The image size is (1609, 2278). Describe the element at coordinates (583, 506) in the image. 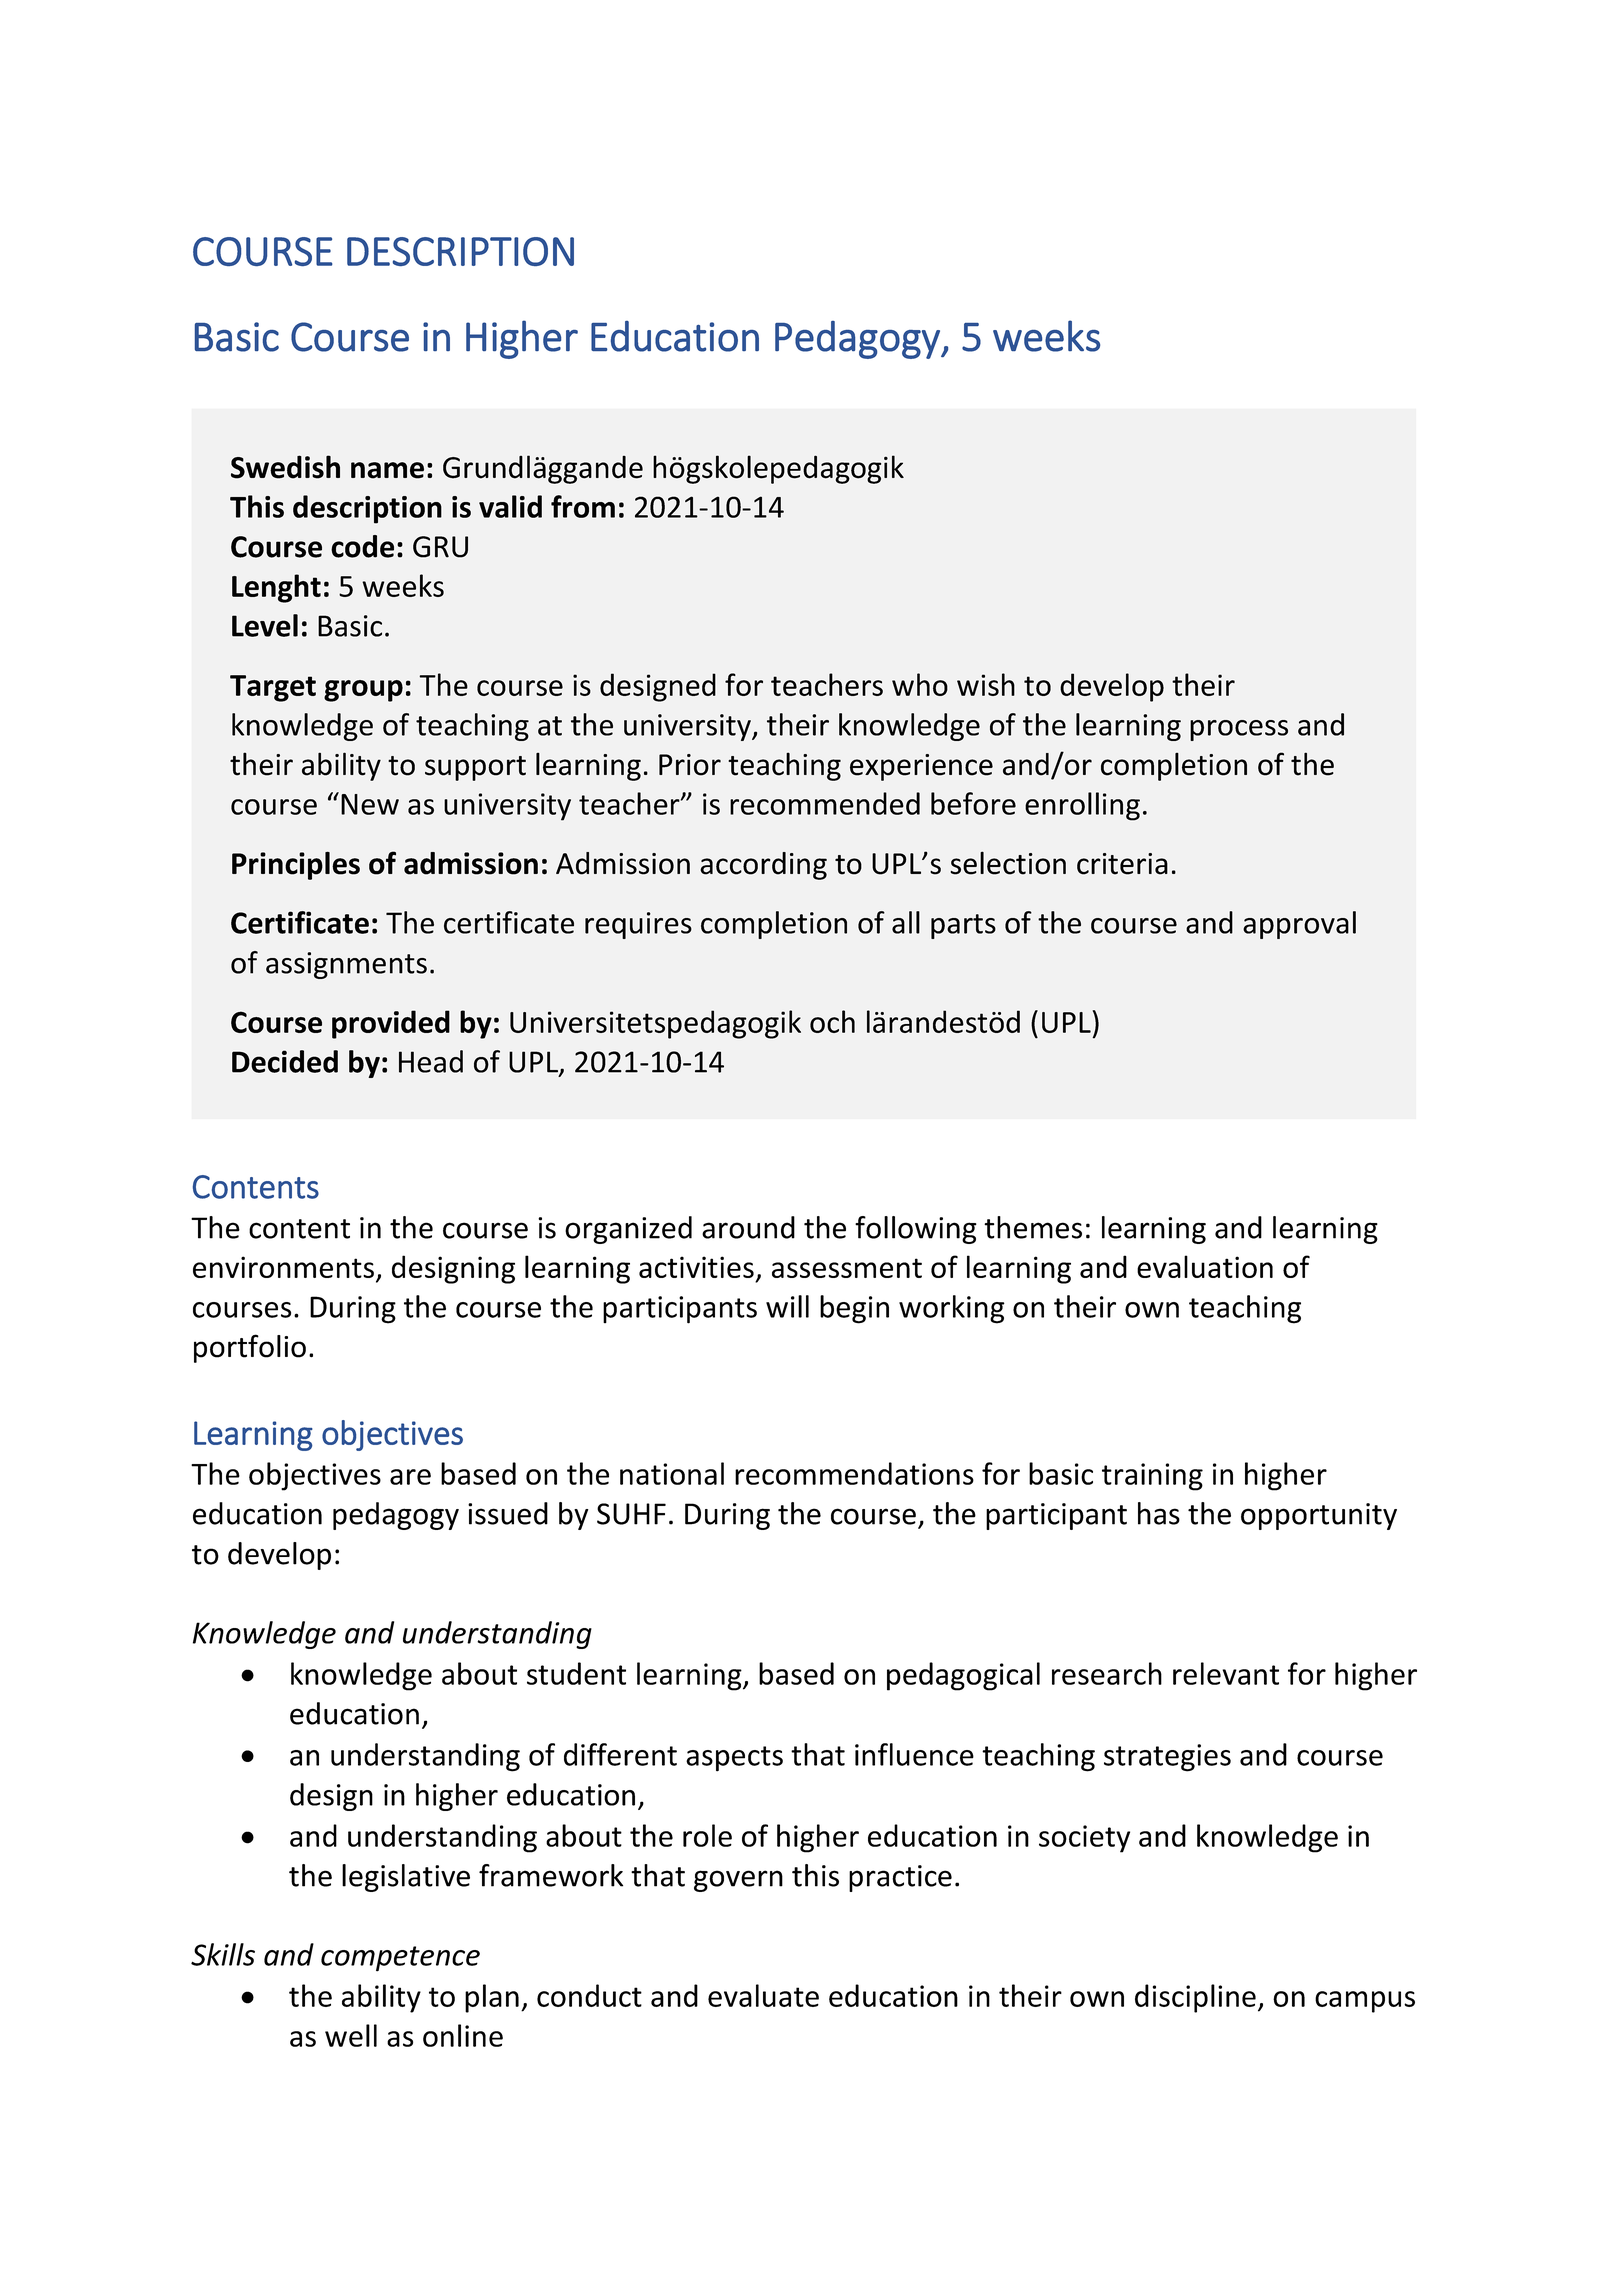

I see `from` at that location.
